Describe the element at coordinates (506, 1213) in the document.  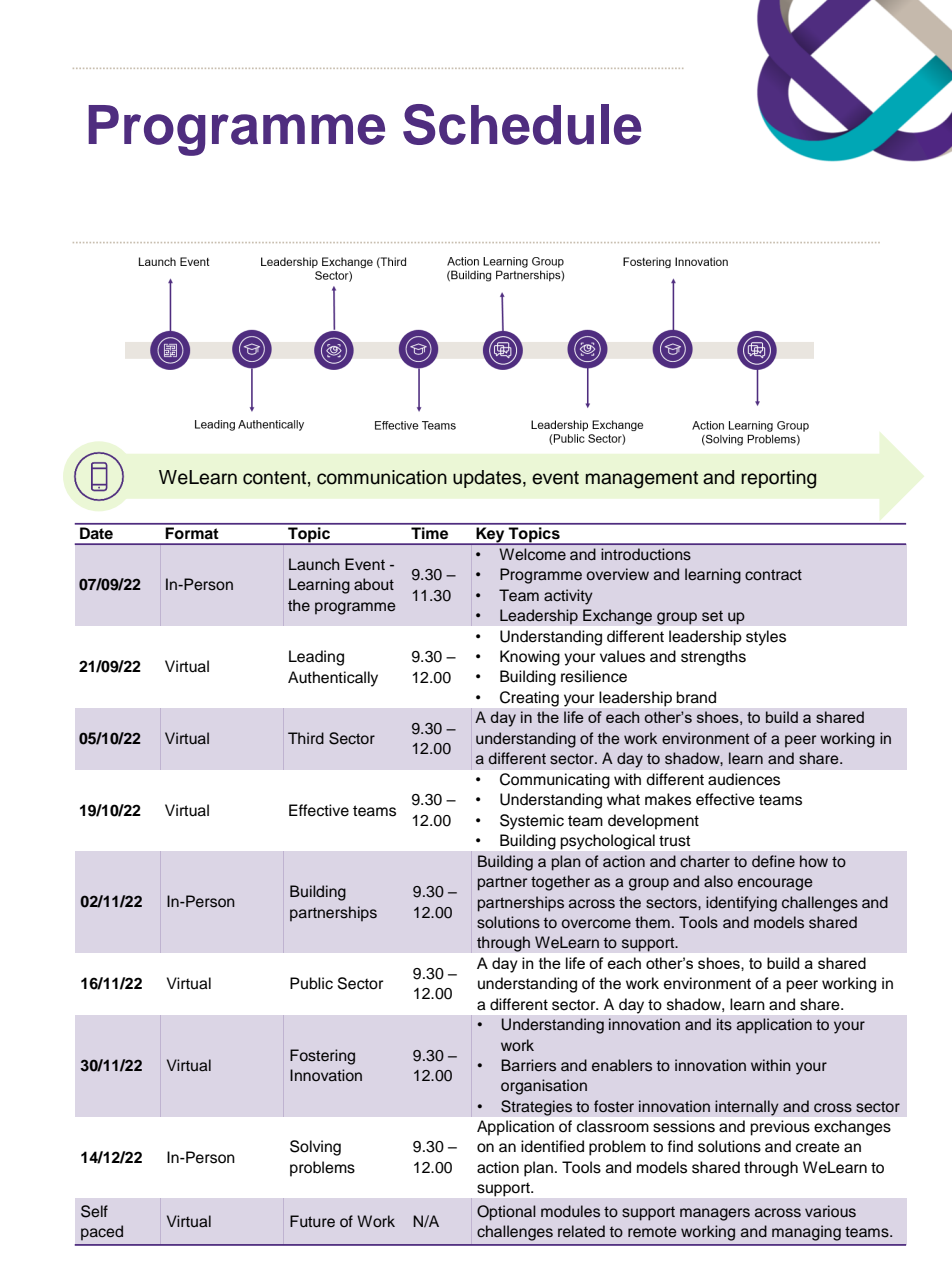
I see `Optional` at that location.
